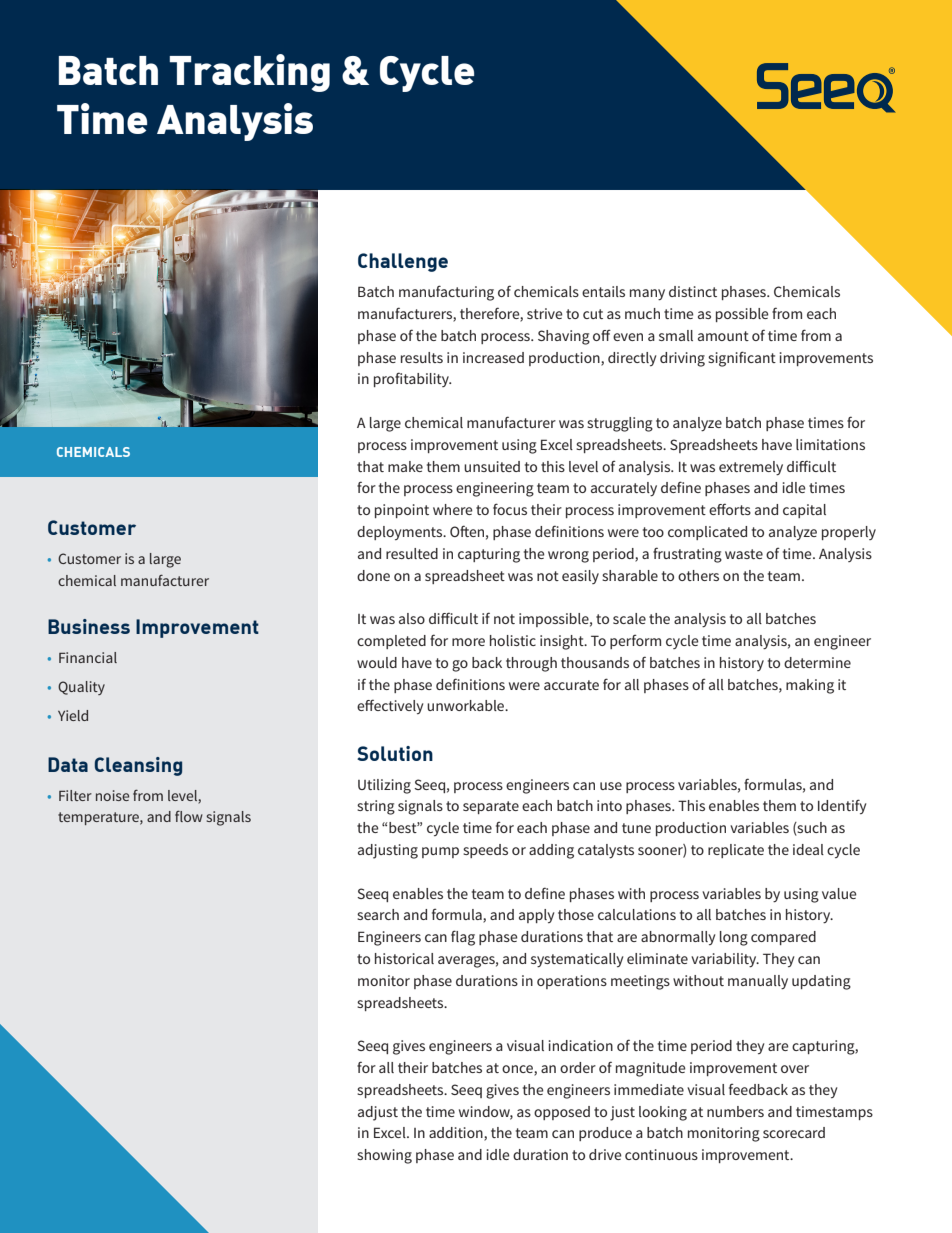 This document has width=952, height=1233. Describe the element at coordinates (468, 642) in the document. I see `more` at that location.
